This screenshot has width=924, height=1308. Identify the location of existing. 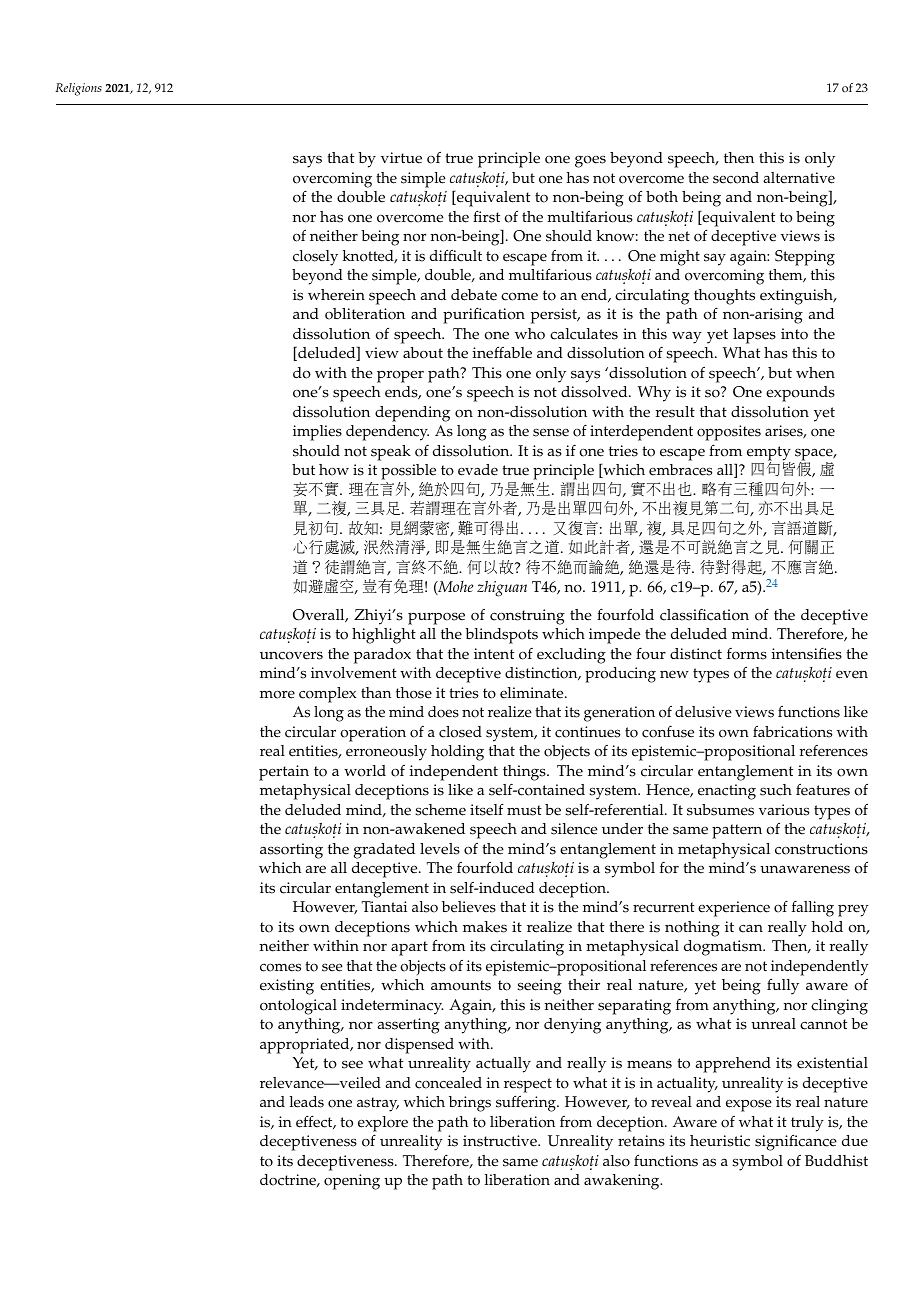
(287, 987).
